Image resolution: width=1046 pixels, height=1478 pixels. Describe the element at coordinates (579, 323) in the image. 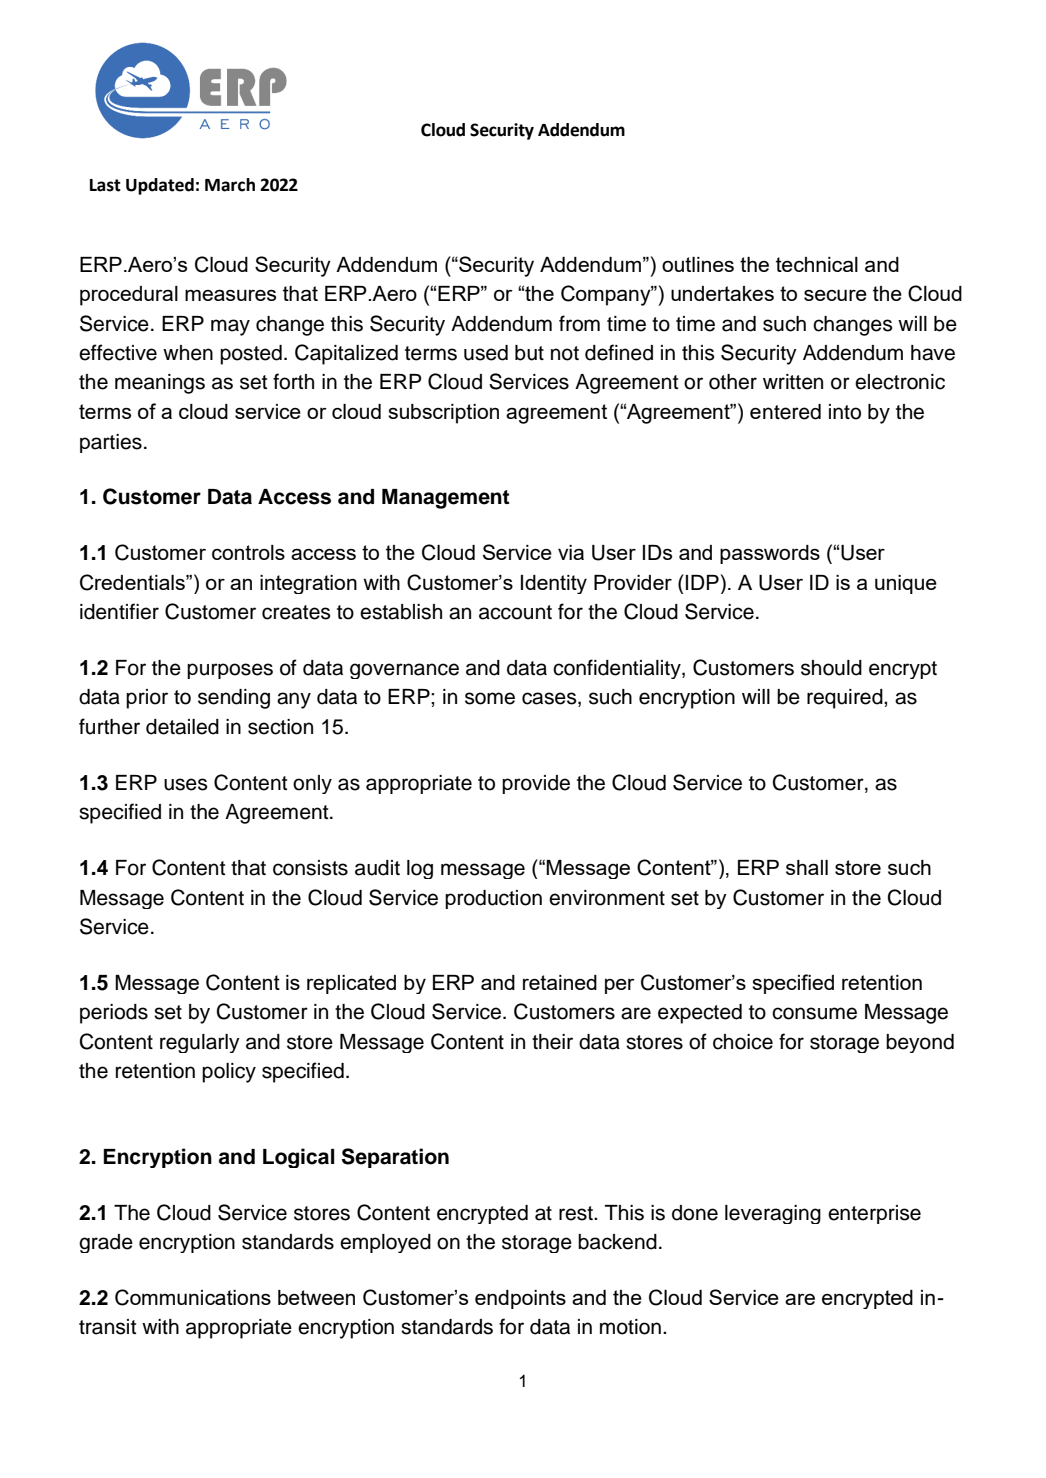

I see `from` at that location.
